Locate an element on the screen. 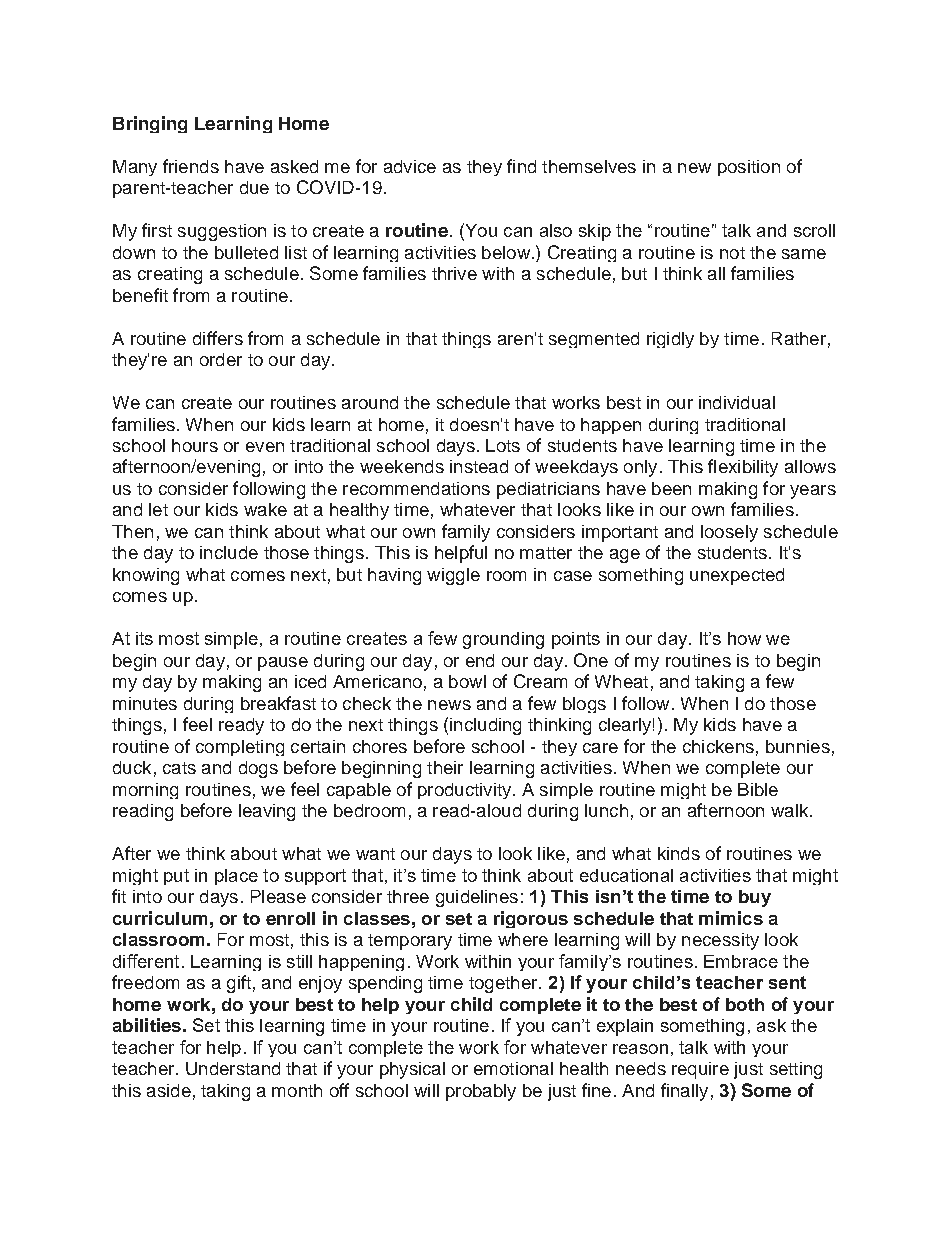  friends is located at coordinates (191, 166).
